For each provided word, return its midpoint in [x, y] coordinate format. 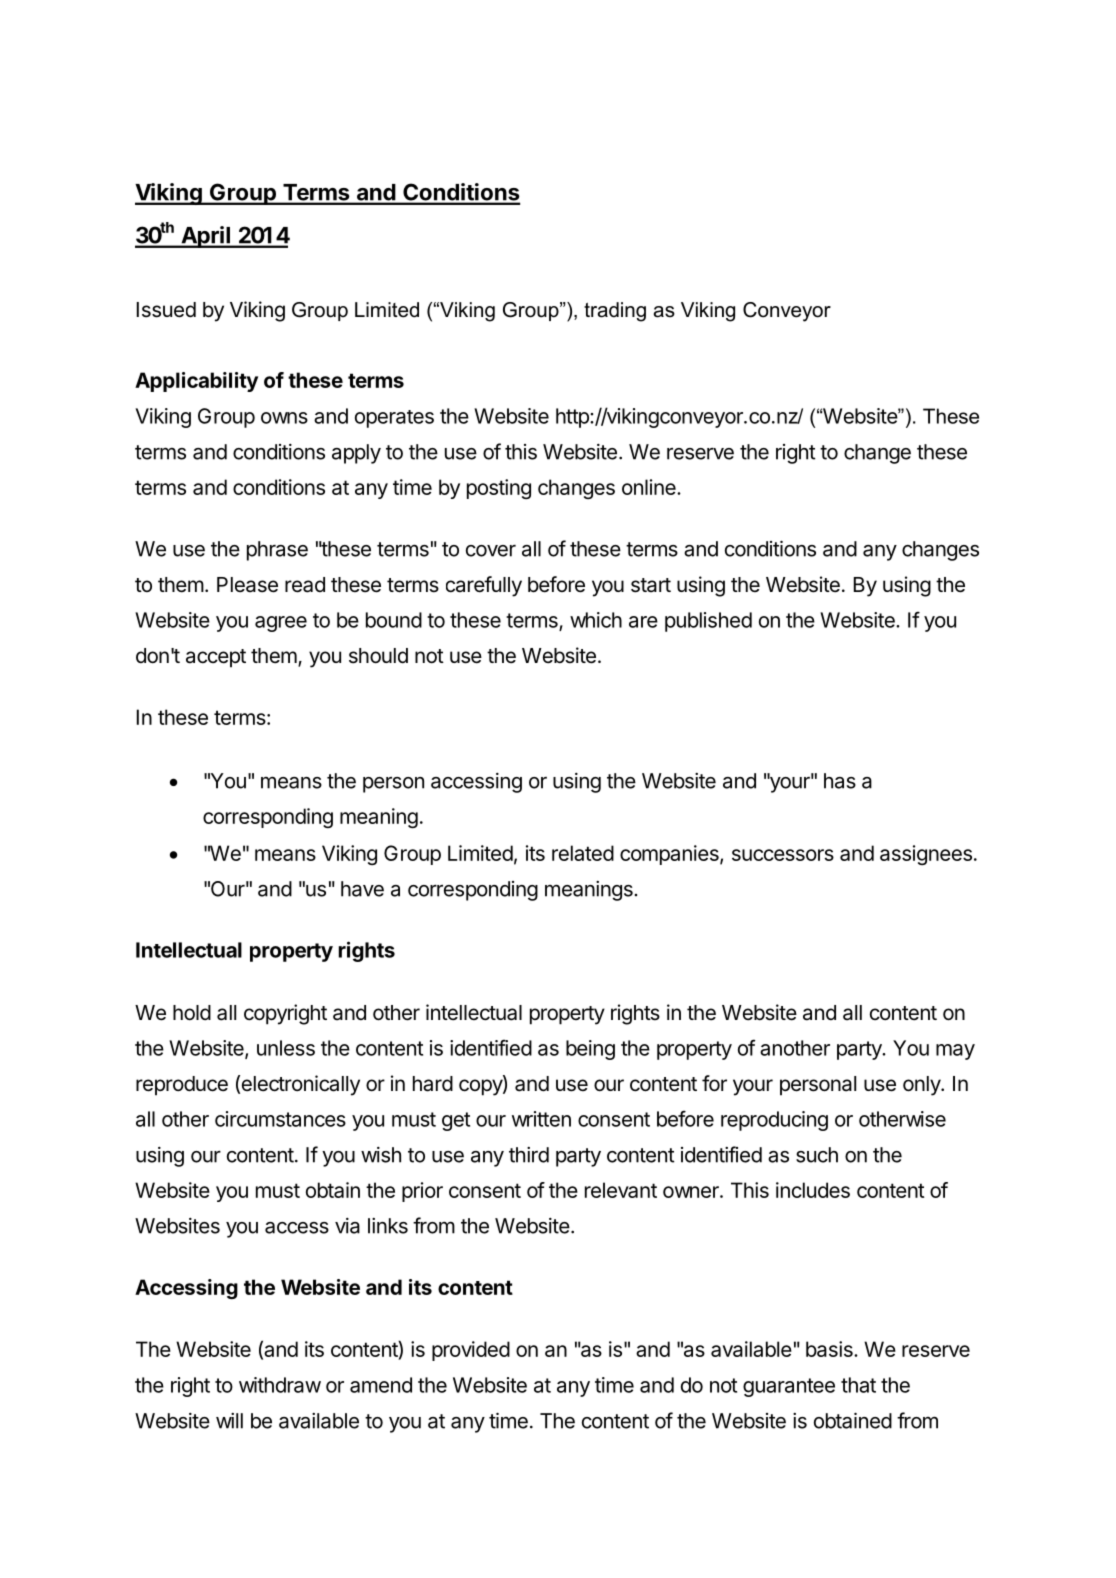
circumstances [280, 1119]
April [205, 237]
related [583, 853]
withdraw [280, 1385]
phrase [277, 551]
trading [615, 312]
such [817, 1155]
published [708, 622]
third [529, 1155]
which [596, 620]
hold [192, 1013]
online [650, 487]
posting [499, 489]
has [840, 781]
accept [216, 658]
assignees [926, 855]
